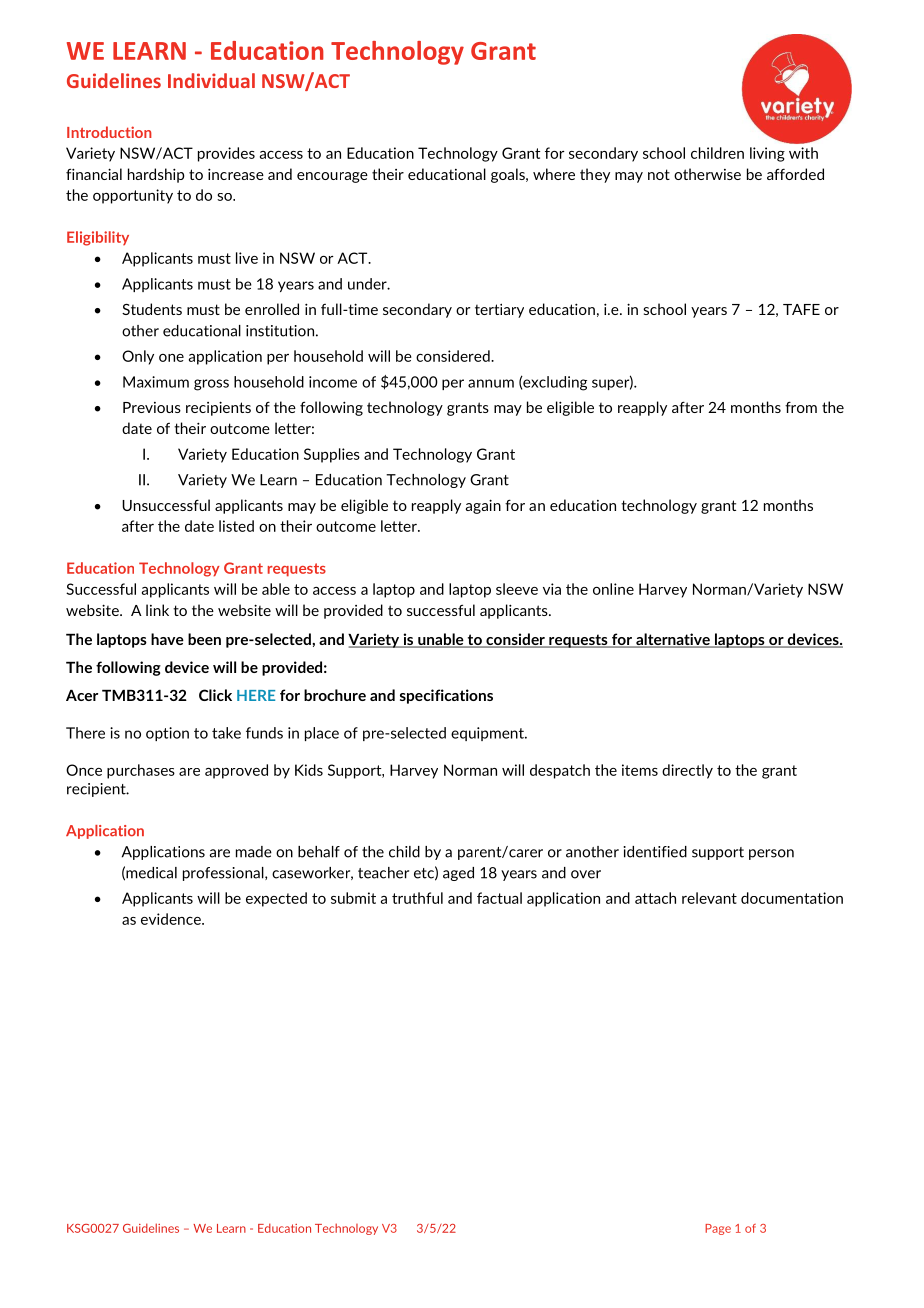 The height and width of the screenshot is (1308, 924). Describe the element at coordinates (332, 177) in the screenshot. I see `encourage` at that location.
